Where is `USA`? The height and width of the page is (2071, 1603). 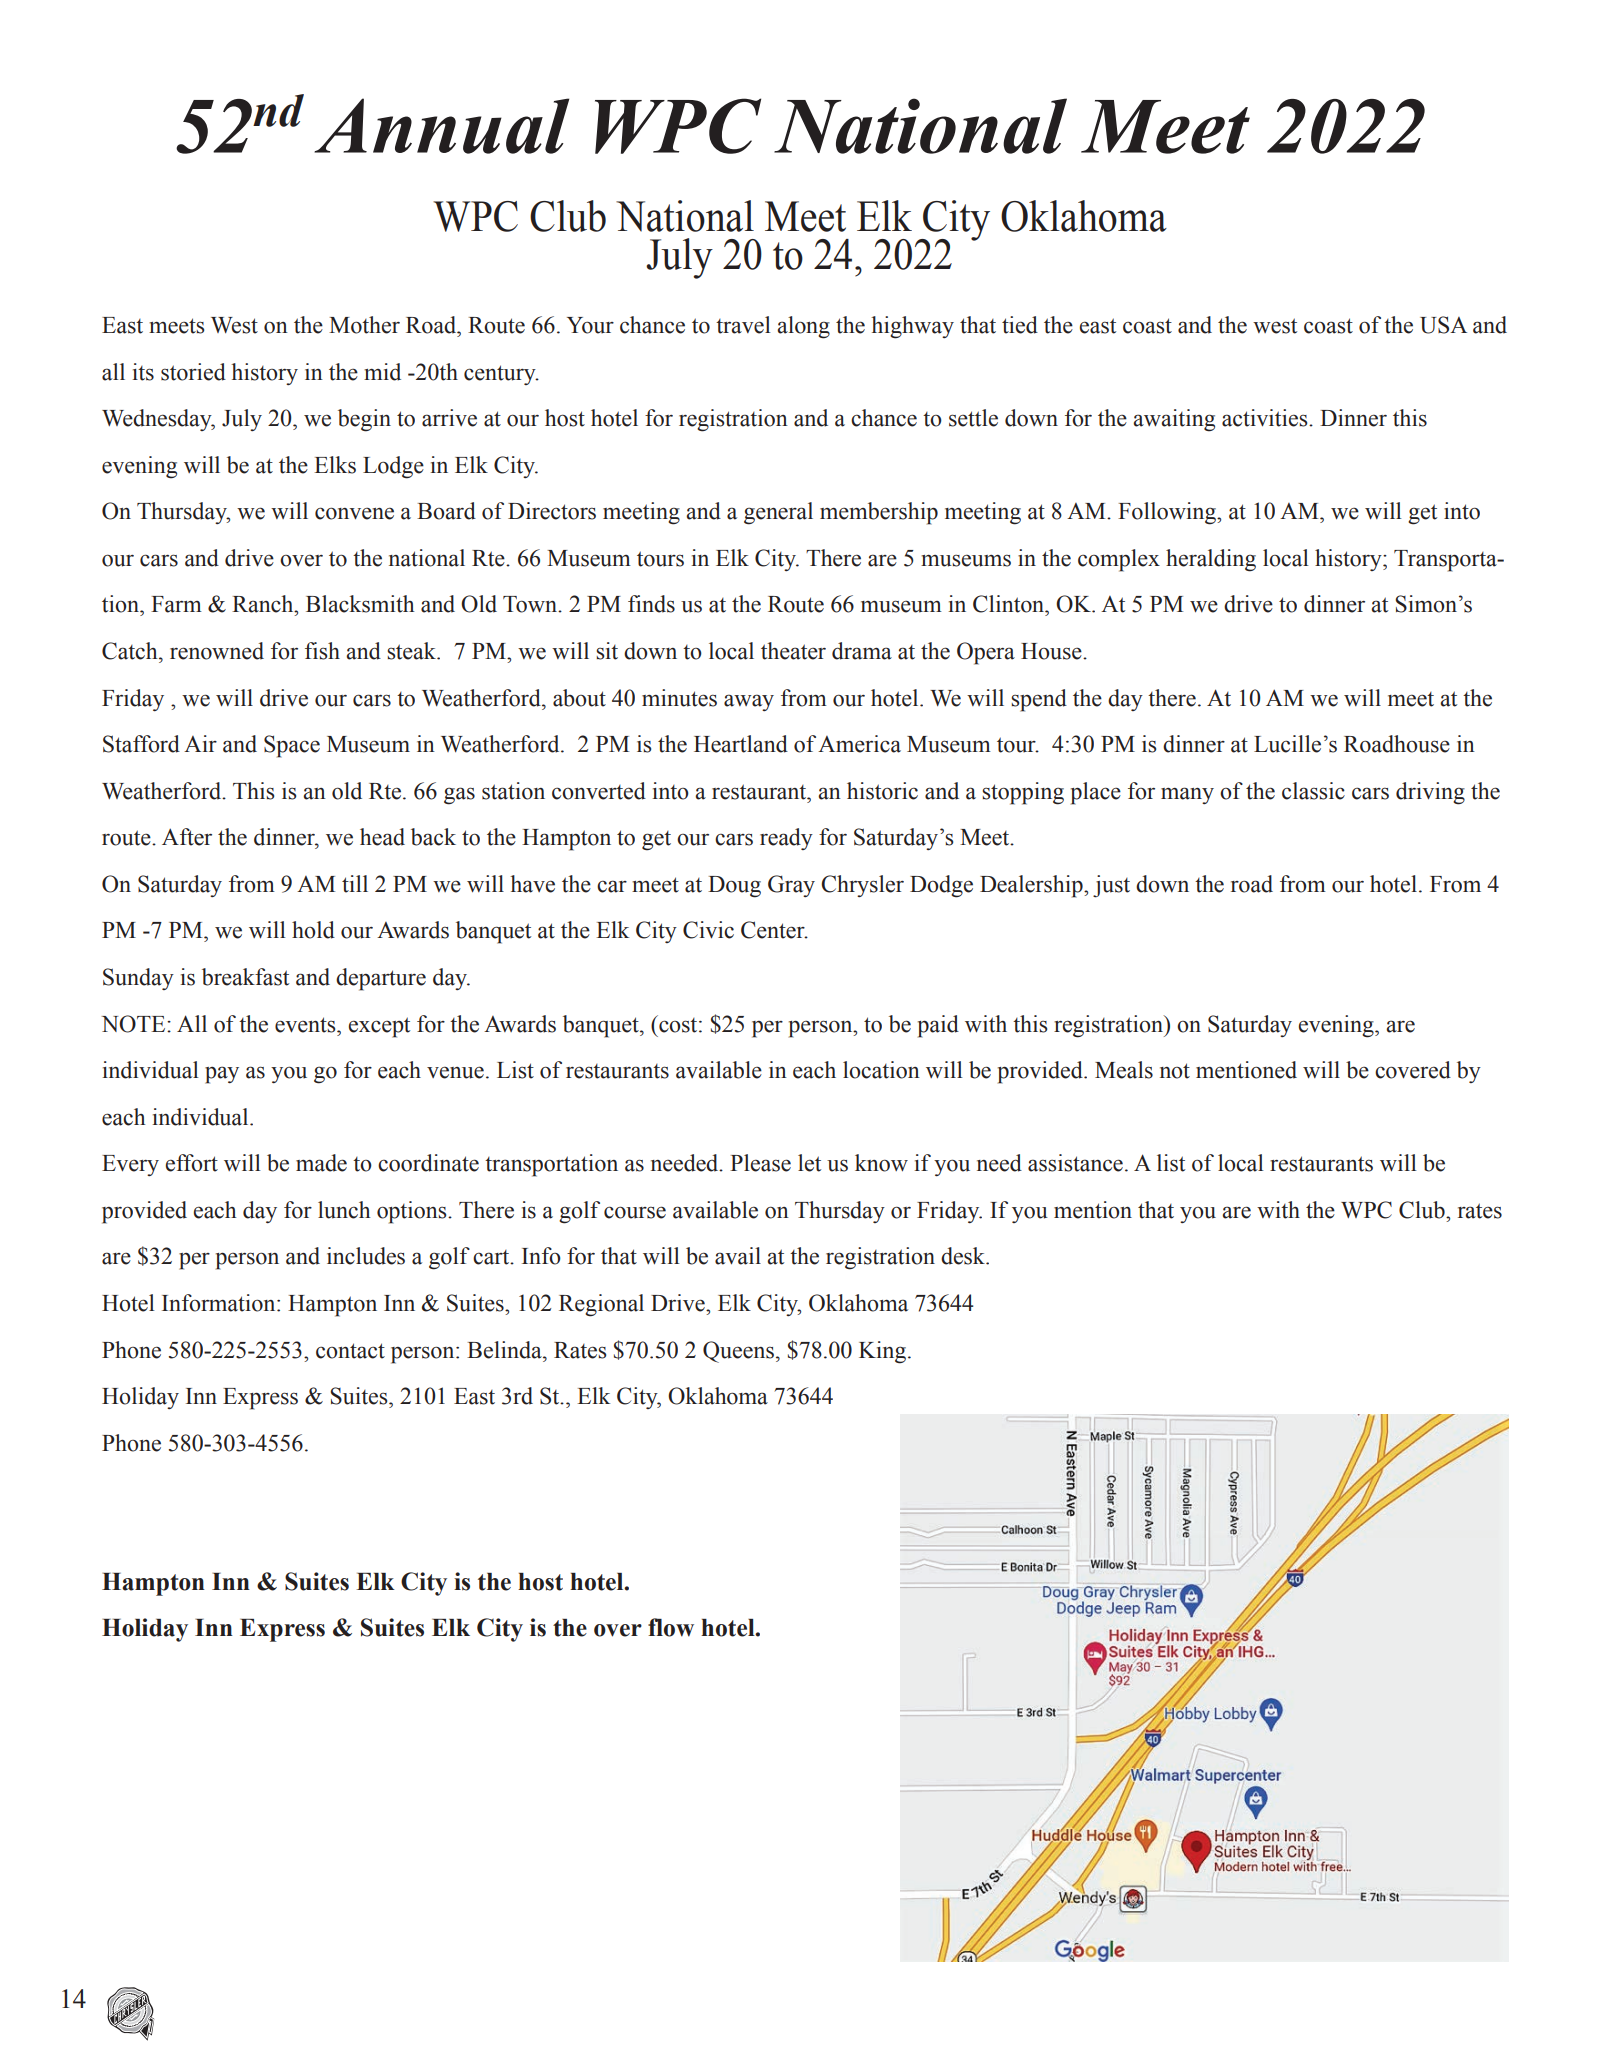 USA is located at coordinates (1443, 325).
